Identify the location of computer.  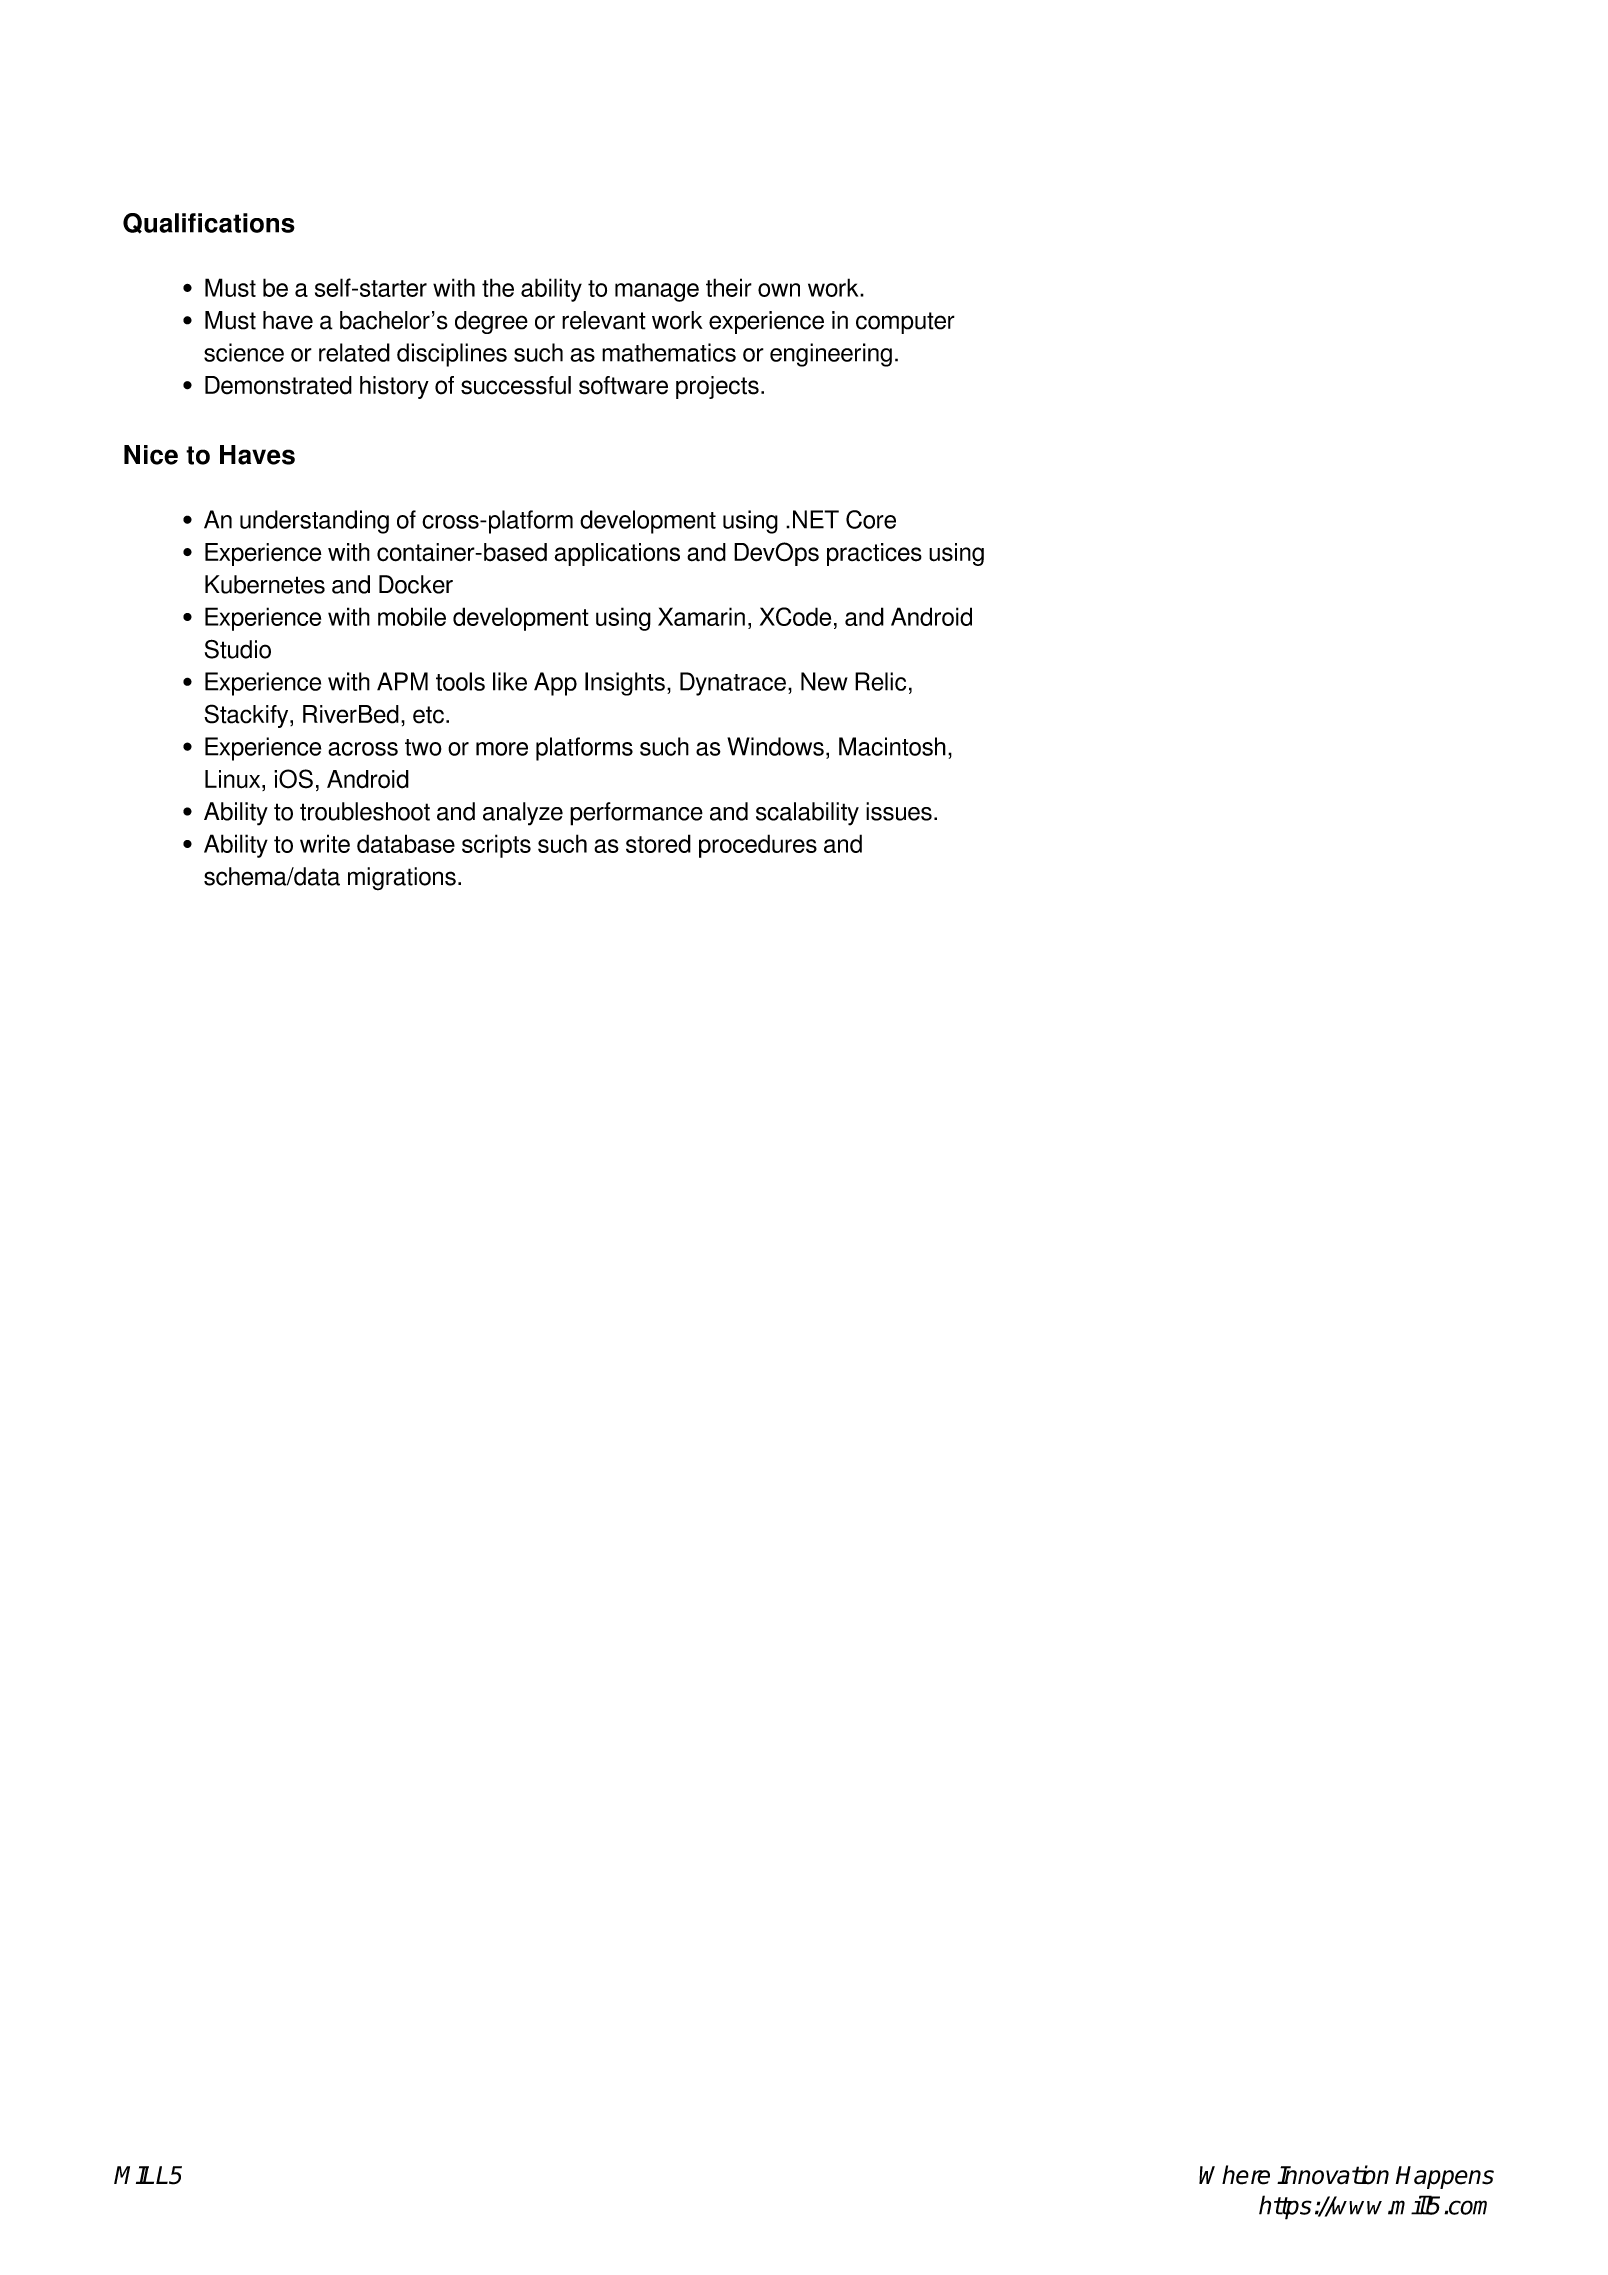
(905, 323).
